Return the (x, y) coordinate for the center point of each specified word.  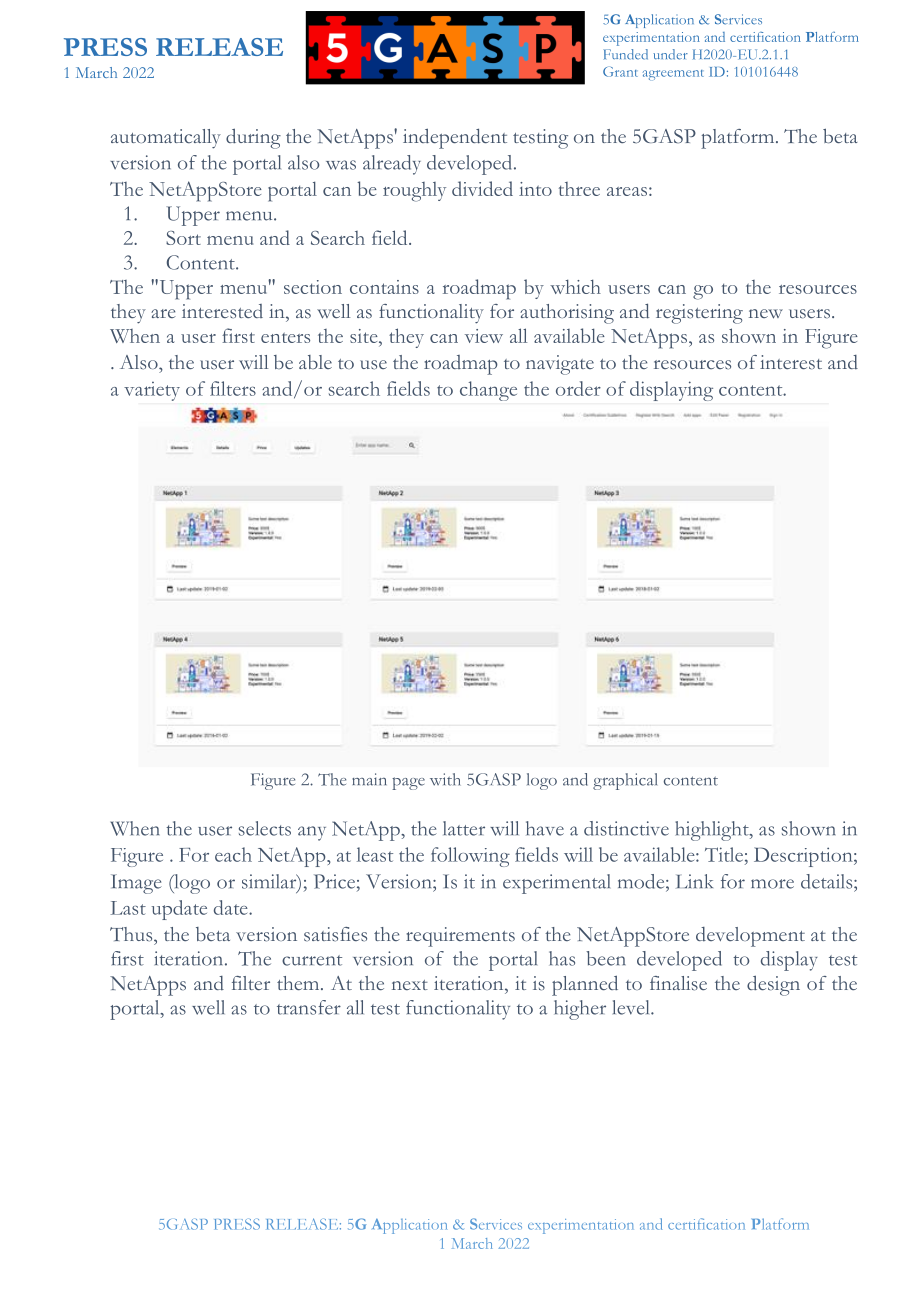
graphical (625, 781)
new (766, 314)
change (488, 391)
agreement (673, 75)
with (445, 779)
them (299, 983)
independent (455, 138)
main (369, 779)
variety (152, 391)
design (773, 985)
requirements (460, 937)
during (253, 138)
